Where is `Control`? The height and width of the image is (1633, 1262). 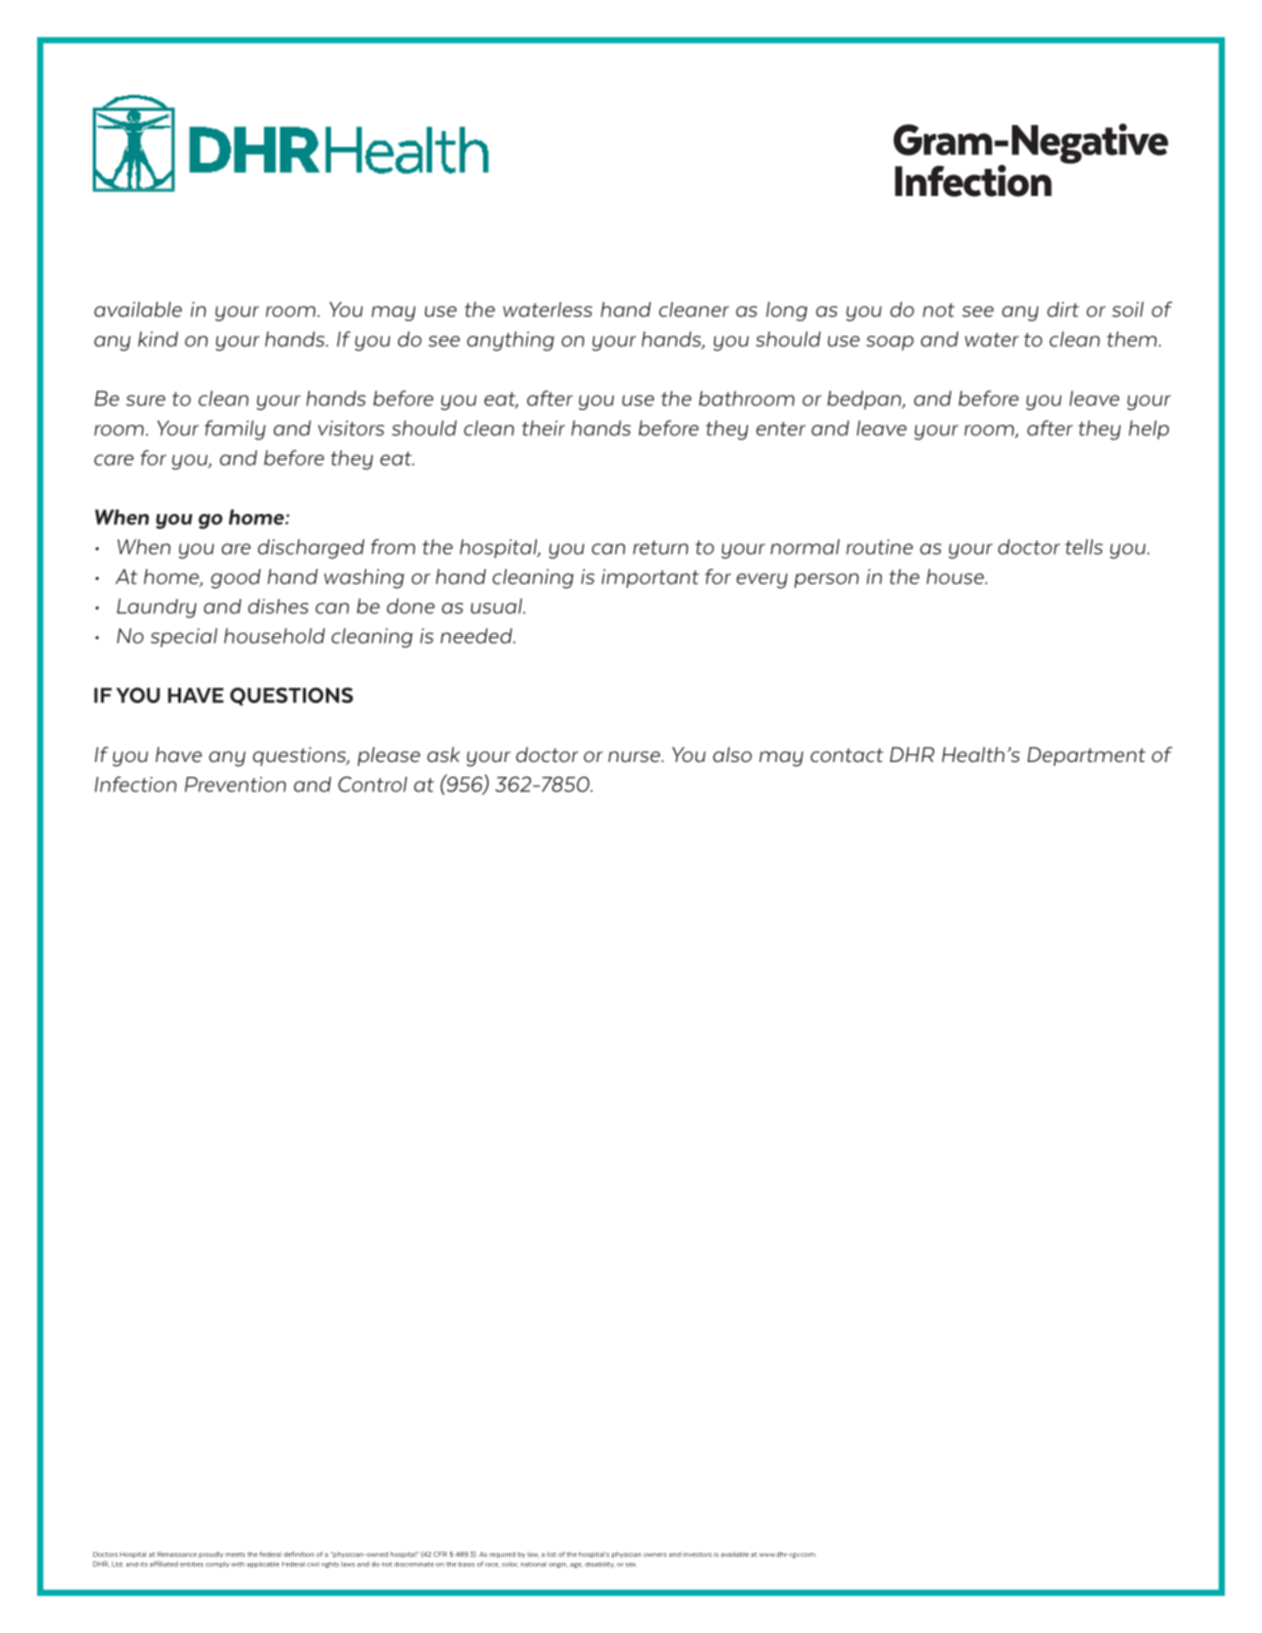
Control is located at coordinates (372, 784).
